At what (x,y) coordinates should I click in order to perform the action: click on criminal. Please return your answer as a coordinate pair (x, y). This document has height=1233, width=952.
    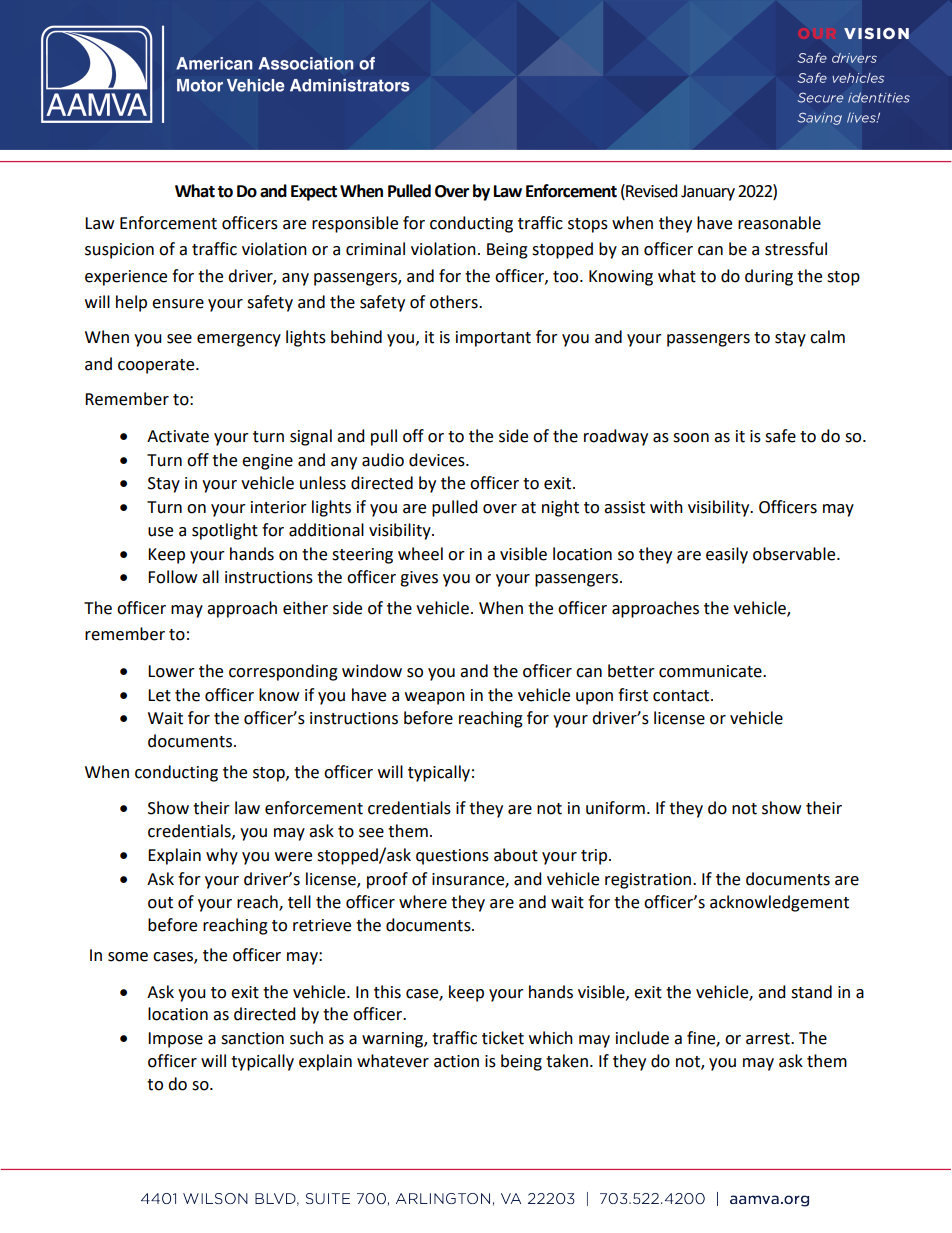
    Looking at the image, I should click on (375, 249).
